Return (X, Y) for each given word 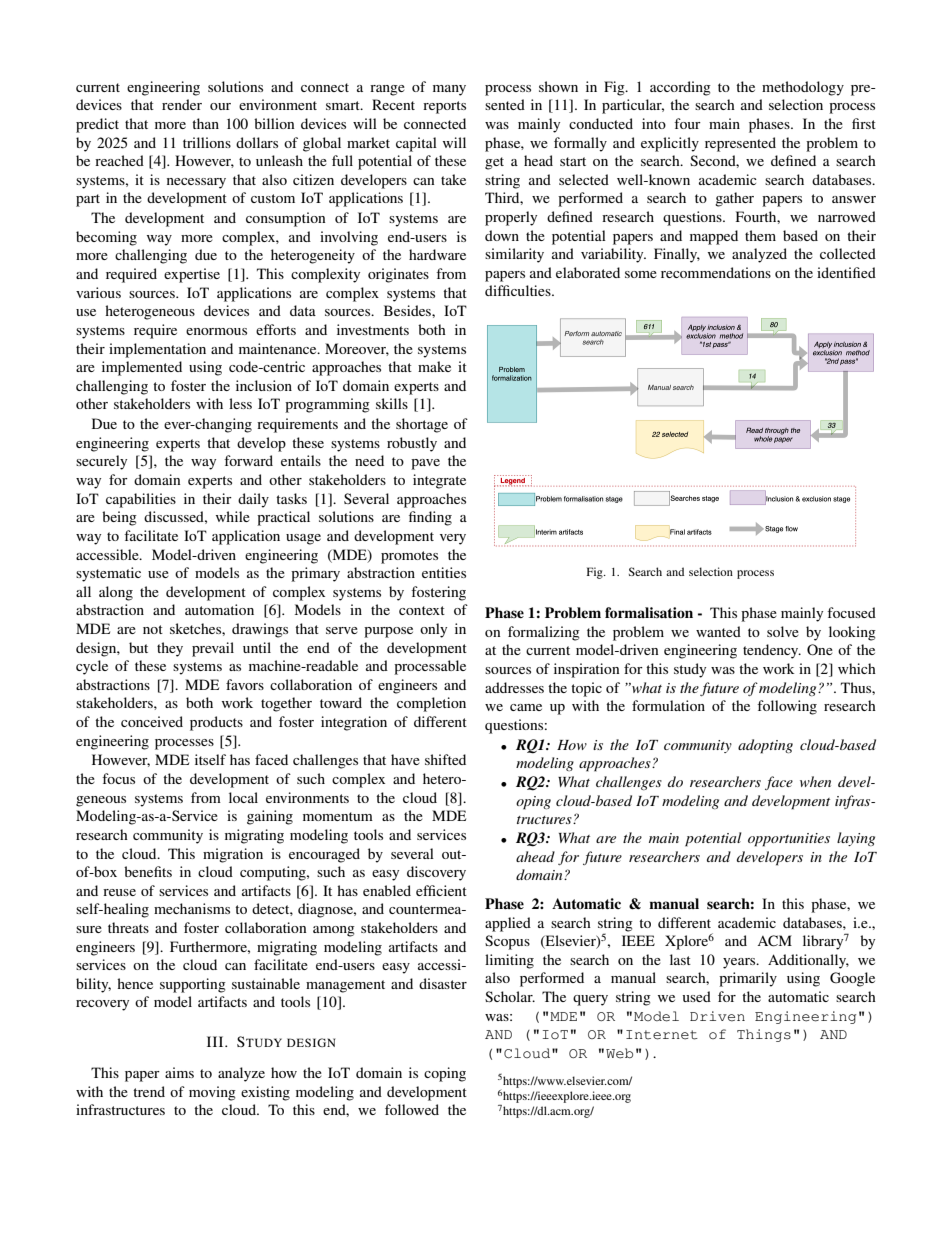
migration (233, 855)
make (434, 366)
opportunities (789, 840)
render (182, 104)
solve (783, 631)
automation (219, 609)
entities (444, 572)
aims (179, 1072)
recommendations (716, 272)
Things (764, 1035)
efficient (441, 890)
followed (412, 1109)
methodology (803, 88)
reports (444, 107)
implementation (157, 350)
